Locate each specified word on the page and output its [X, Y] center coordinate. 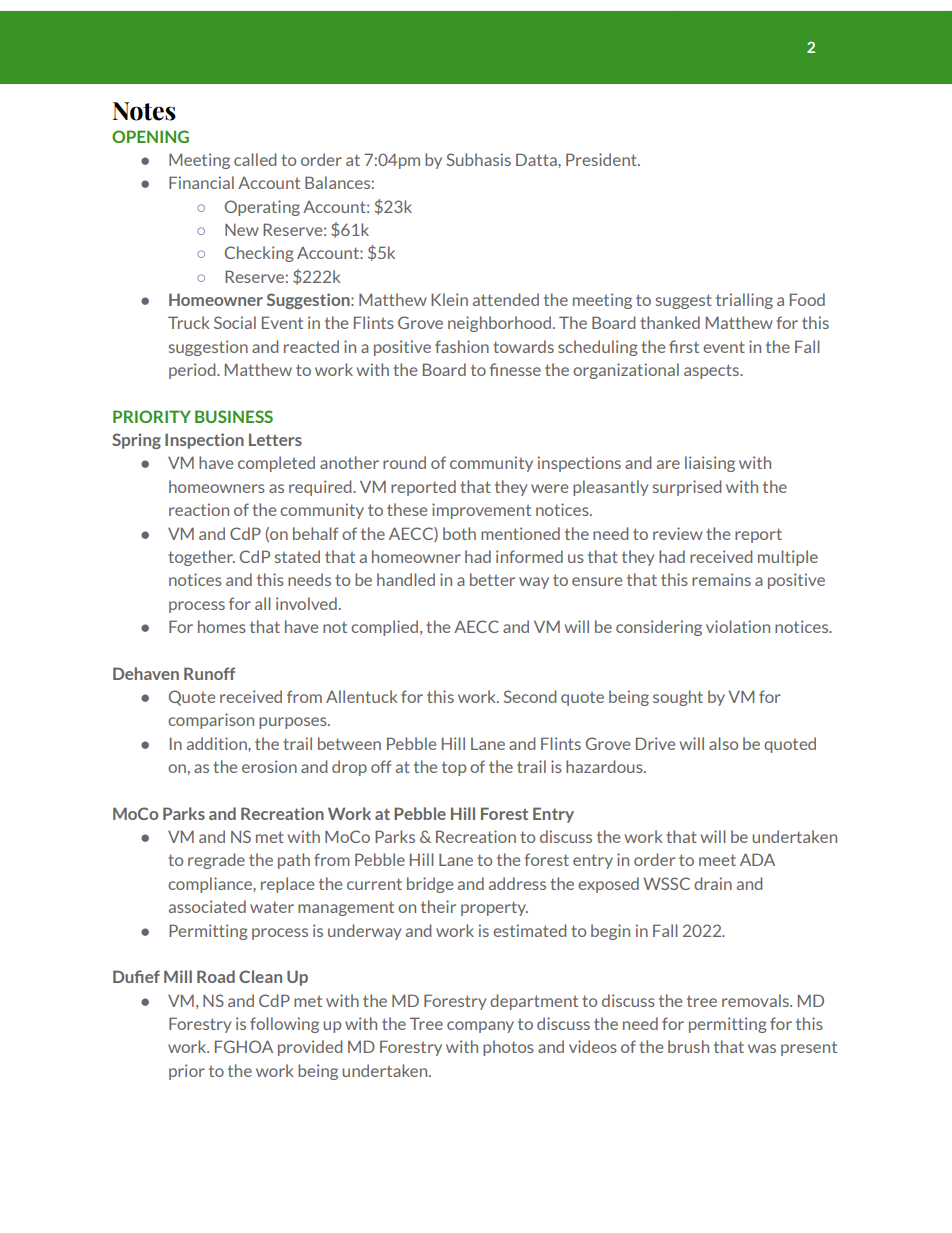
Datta [537, 159]
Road [216, 976]
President [602, 159]
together [201, 558]
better [492, 579]
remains [721, 579]
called [255, 159]
